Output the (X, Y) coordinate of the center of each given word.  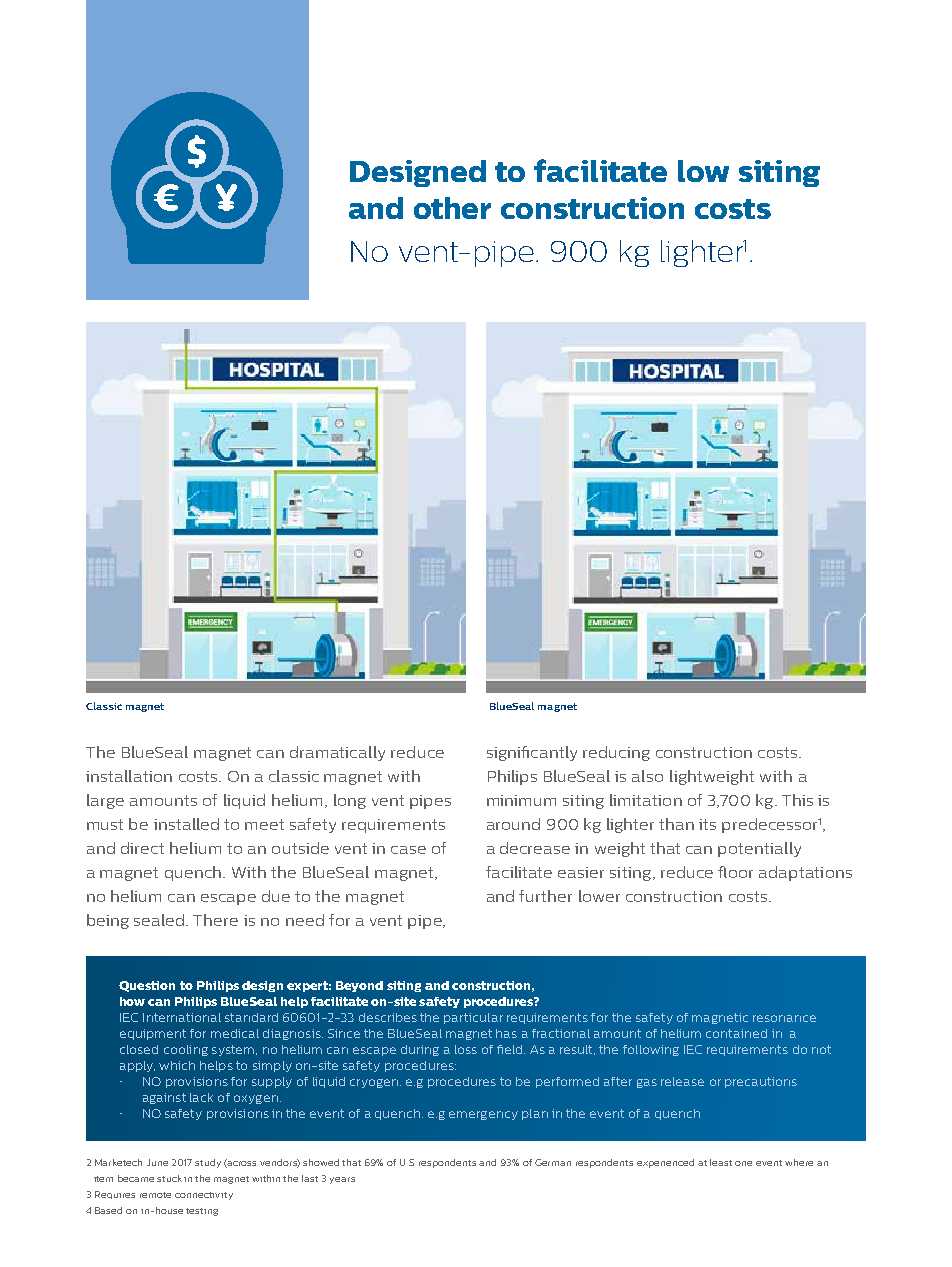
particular (473, 1018)
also (647, 776)
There (215, 920)
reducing (616, 753)
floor (735, 872)
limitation (646, 800)
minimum (521, 800)
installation (129, 776)
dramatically (337, 753)
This (797, 800)
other (452, 208)
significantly (532, 753)
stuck (171, 1178)
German (553, 1162)
